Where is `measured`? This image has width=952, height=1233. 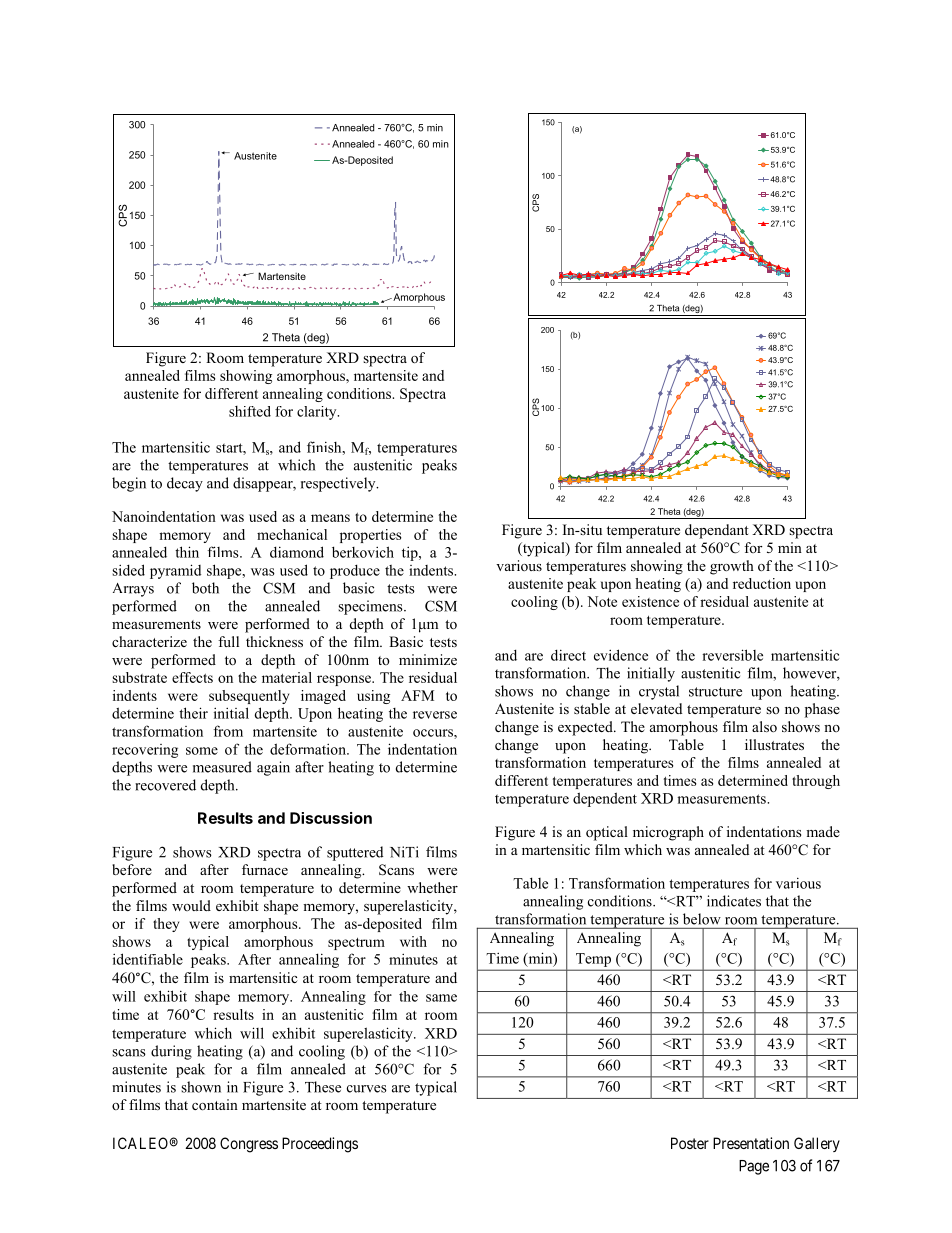 measured is located at coordinates (222, 767).
